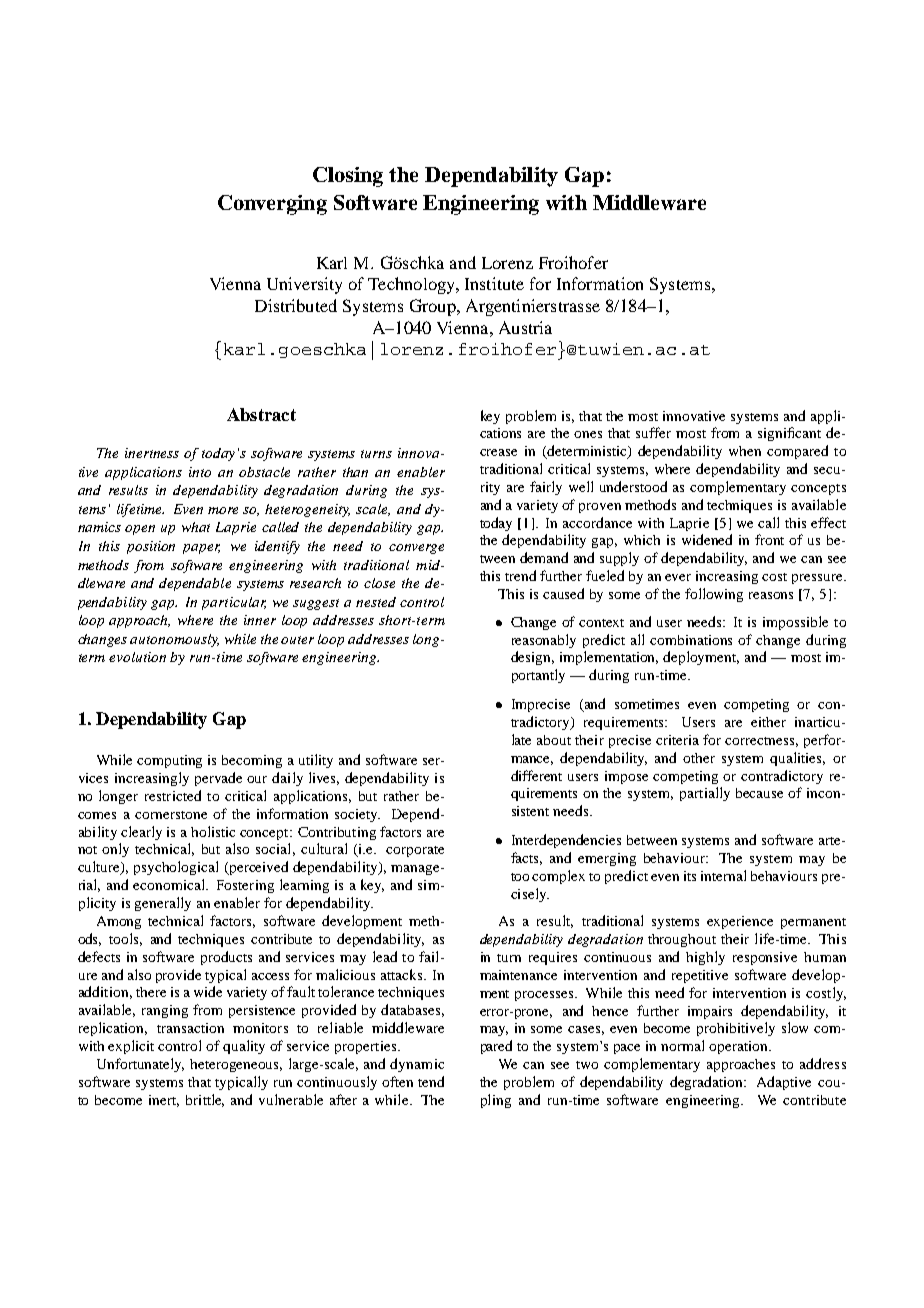 The width and height of the screenshot is (924, 1308). I want to click on autonomously, so click(174, 640).
